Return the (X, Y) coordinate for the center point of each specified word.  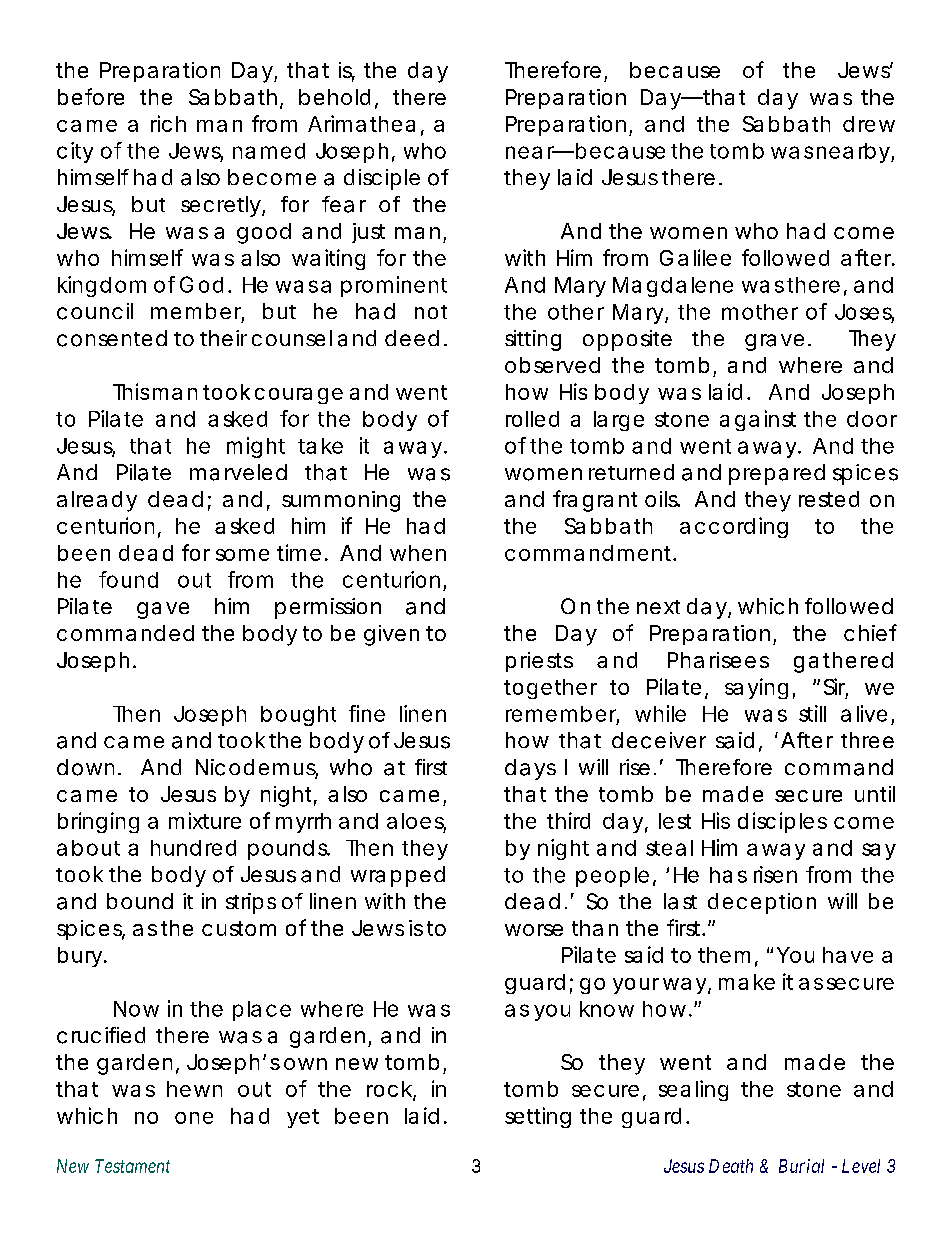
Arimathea (361, 123)
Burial (801, 1166)
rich (168, 123)
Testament (132, 1166)
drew (869, 124)
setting (538, 1117)
